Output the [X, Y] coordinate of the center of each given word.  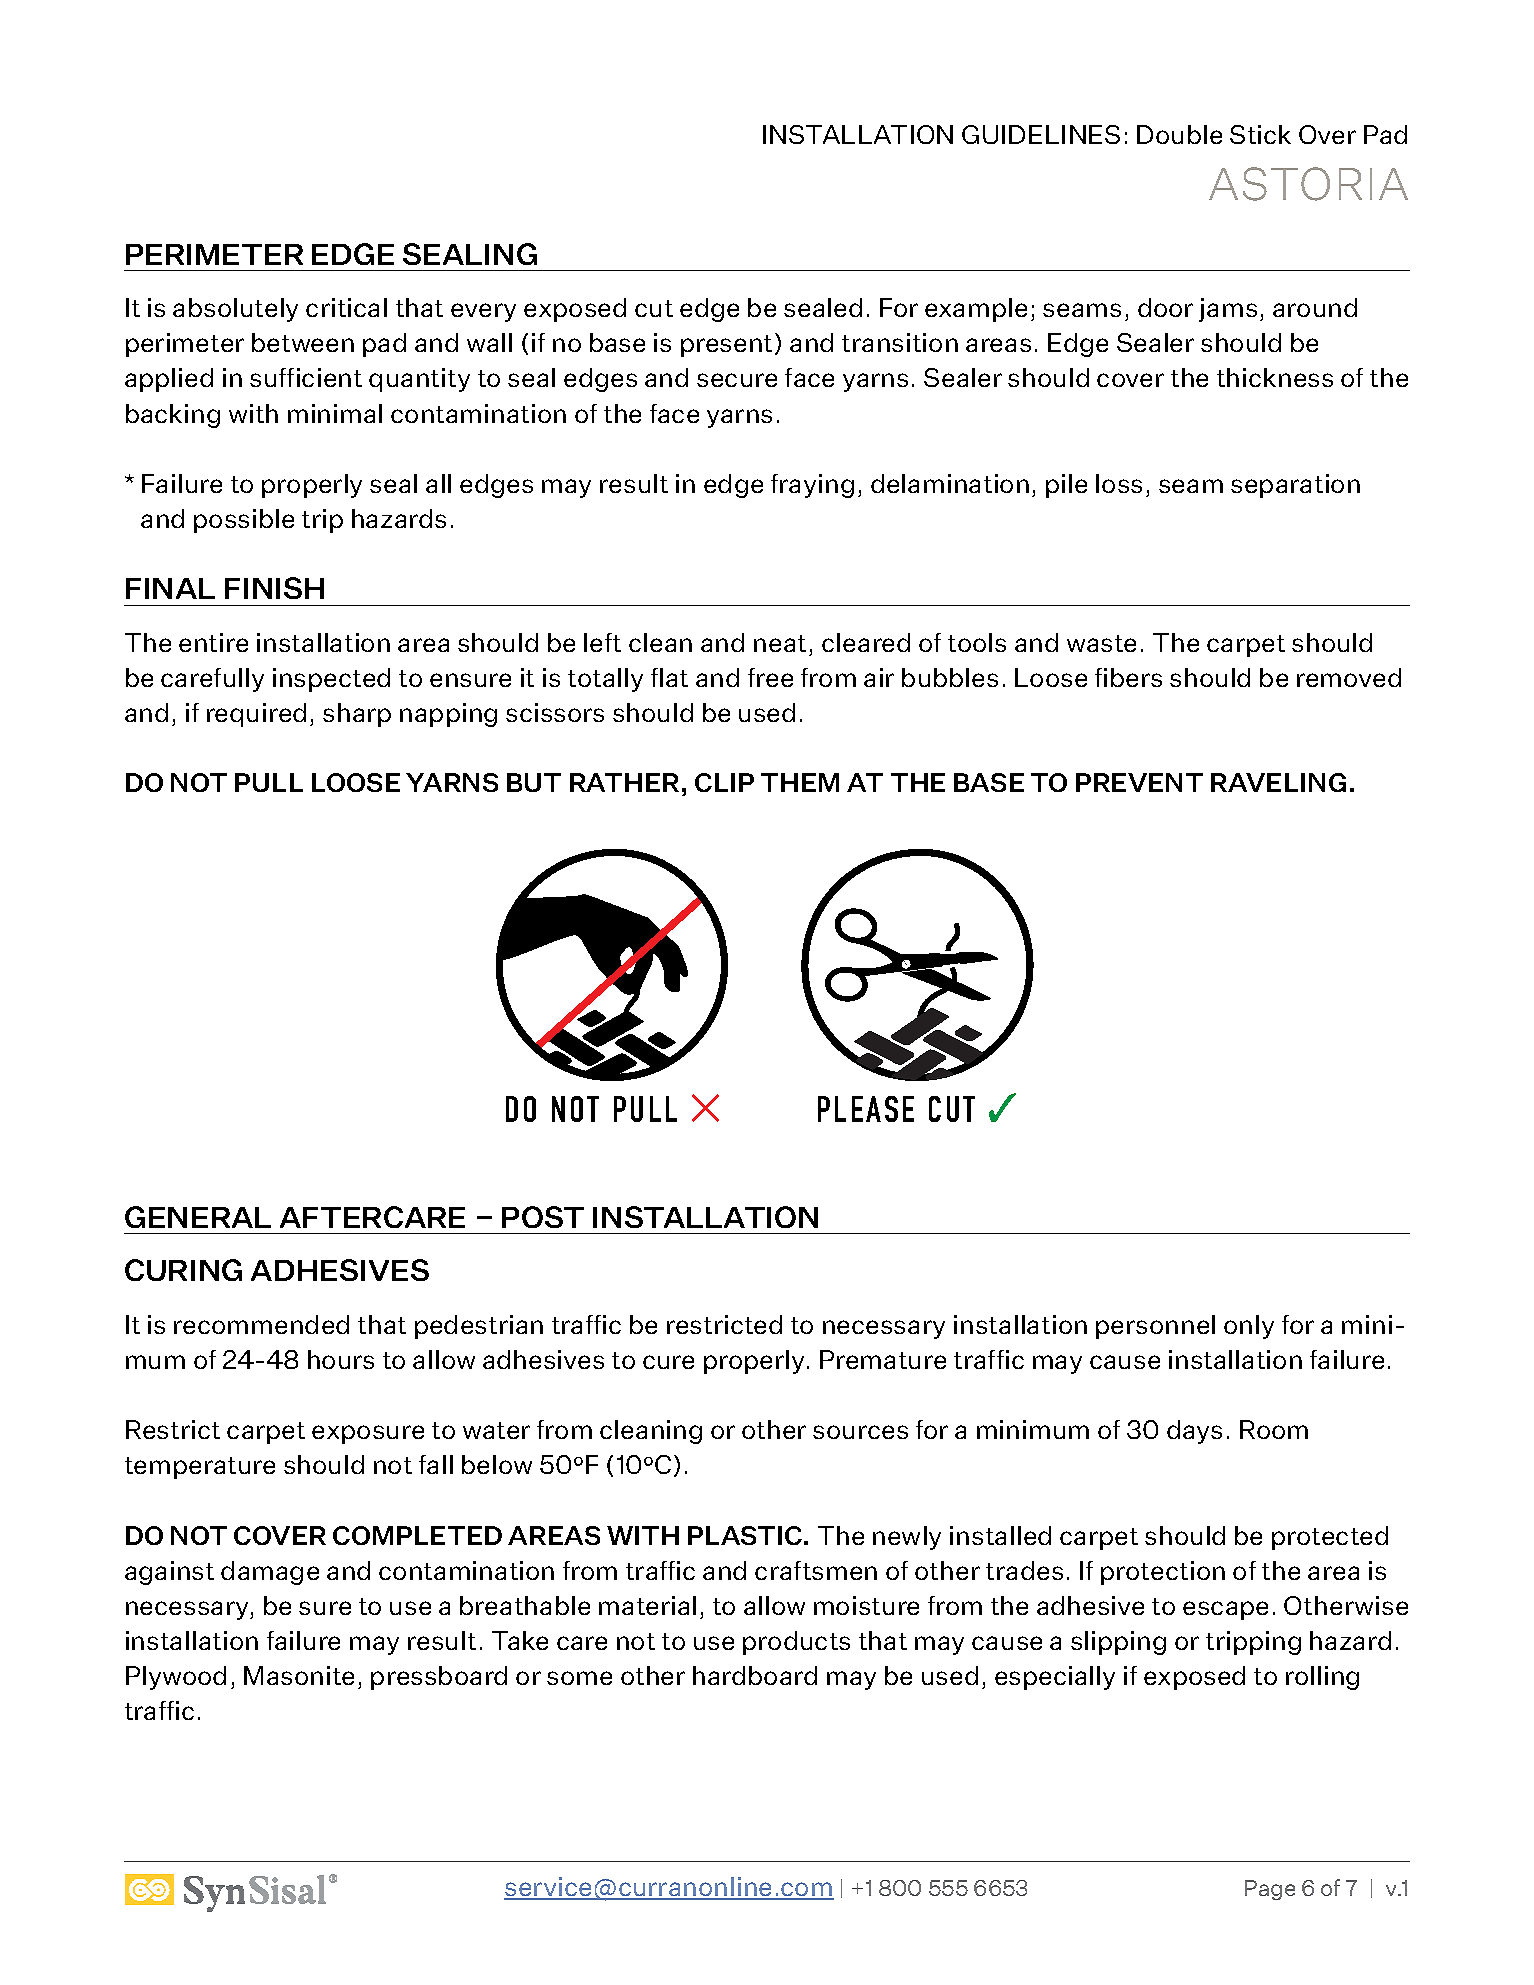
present [726, 346]
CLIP [724, 782]
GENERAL [198, 1217]
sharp [357, 715]
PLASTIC [745, 1535]
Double [1179, 134]
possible [244, 521]
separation [1295, 486]
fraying [812, 486]
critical [346, 307]
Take [520, 1640]
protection [1163, 1573]
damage [270, 1573]
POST [543, 1217]
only [1249, 1327]
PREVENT [1139, 782]
